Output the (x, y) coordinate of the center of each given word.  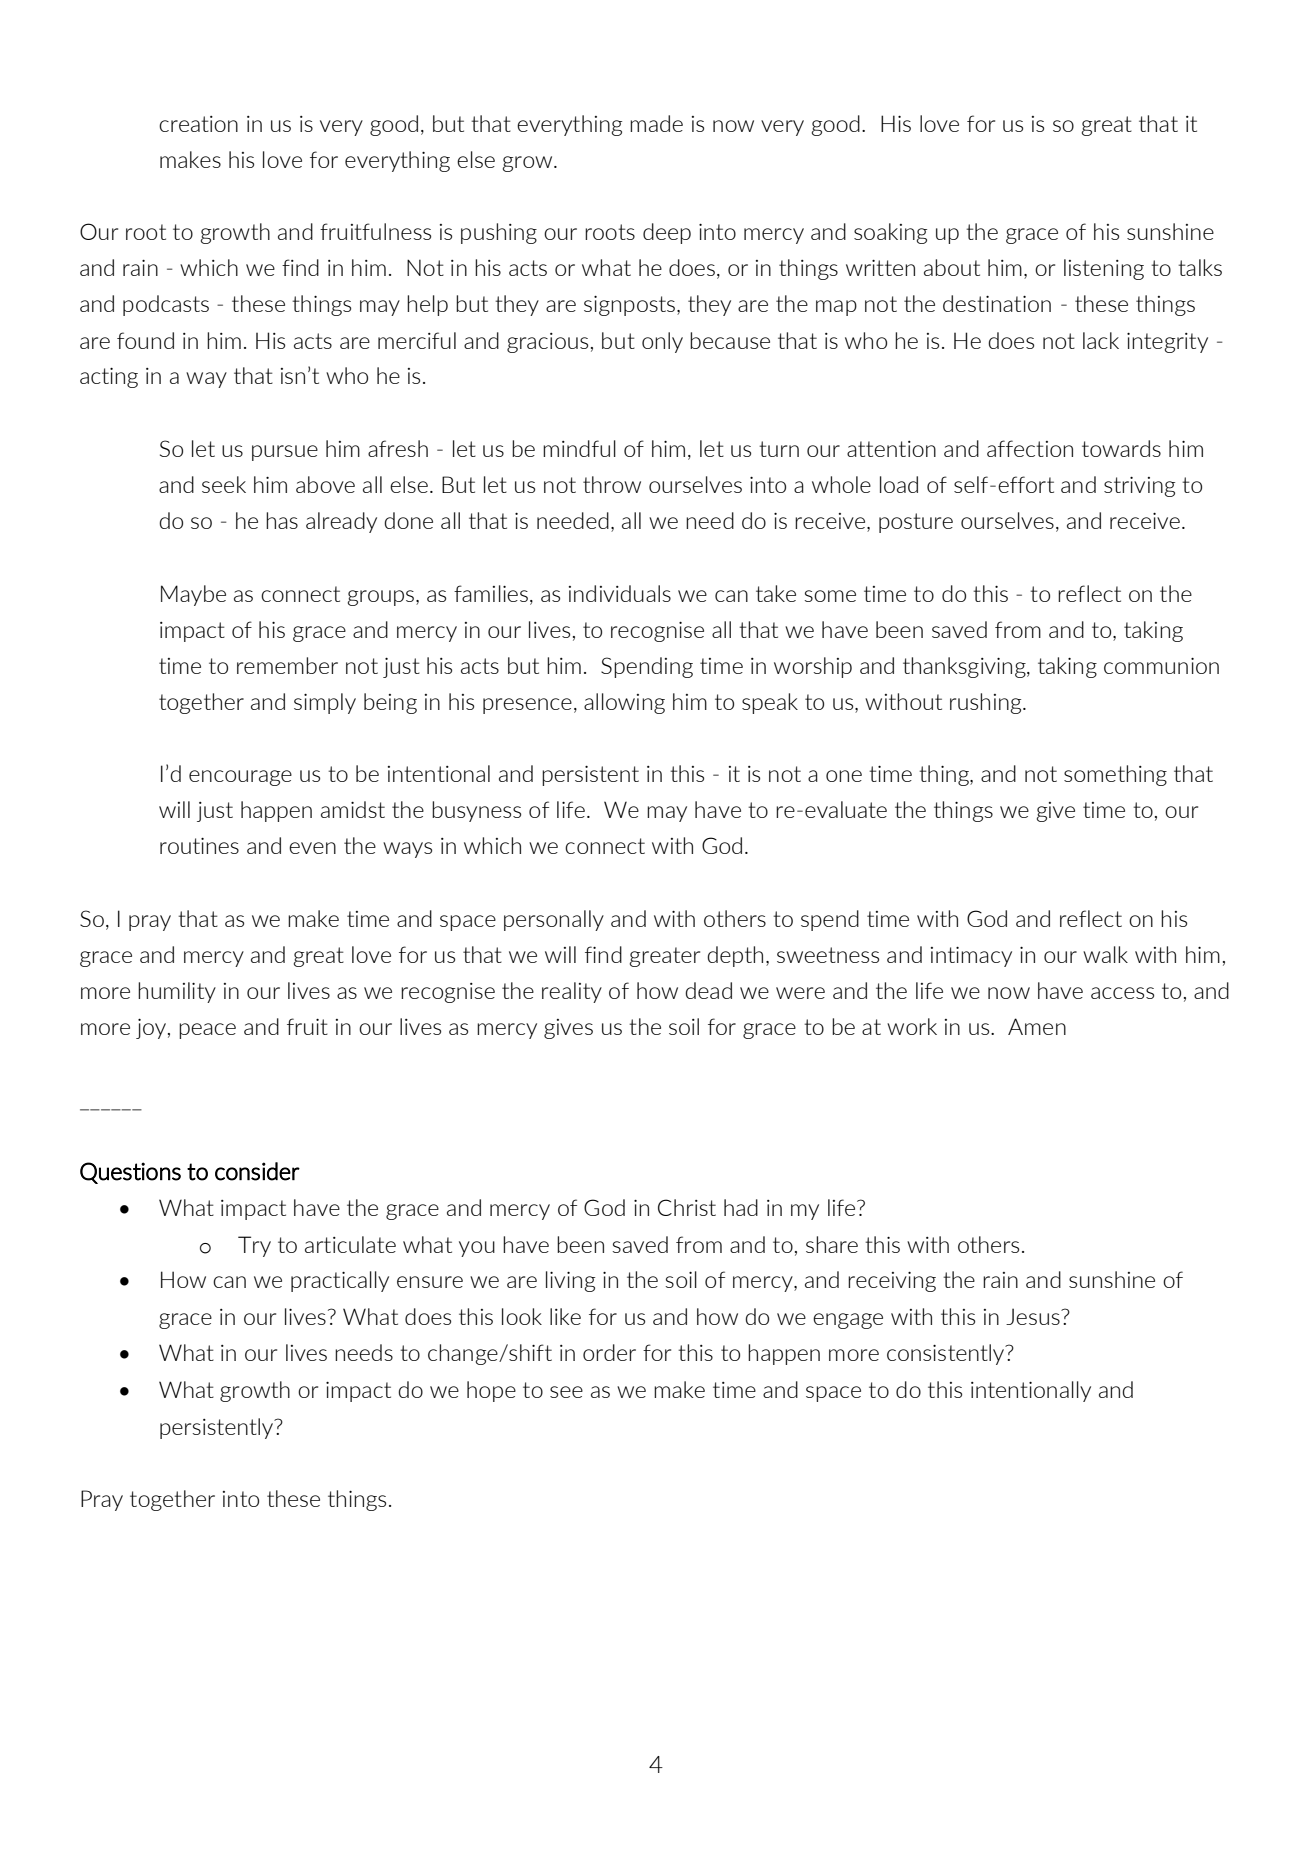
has (282, 520)
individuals (620, 593)
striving (1139, 486)
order (609, 1352)
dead (708, 990)
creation (198, 124)
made (656, 123)
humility (177, 992)
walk (1105, 954)
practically (340, 1281)
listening (1104, 269)
